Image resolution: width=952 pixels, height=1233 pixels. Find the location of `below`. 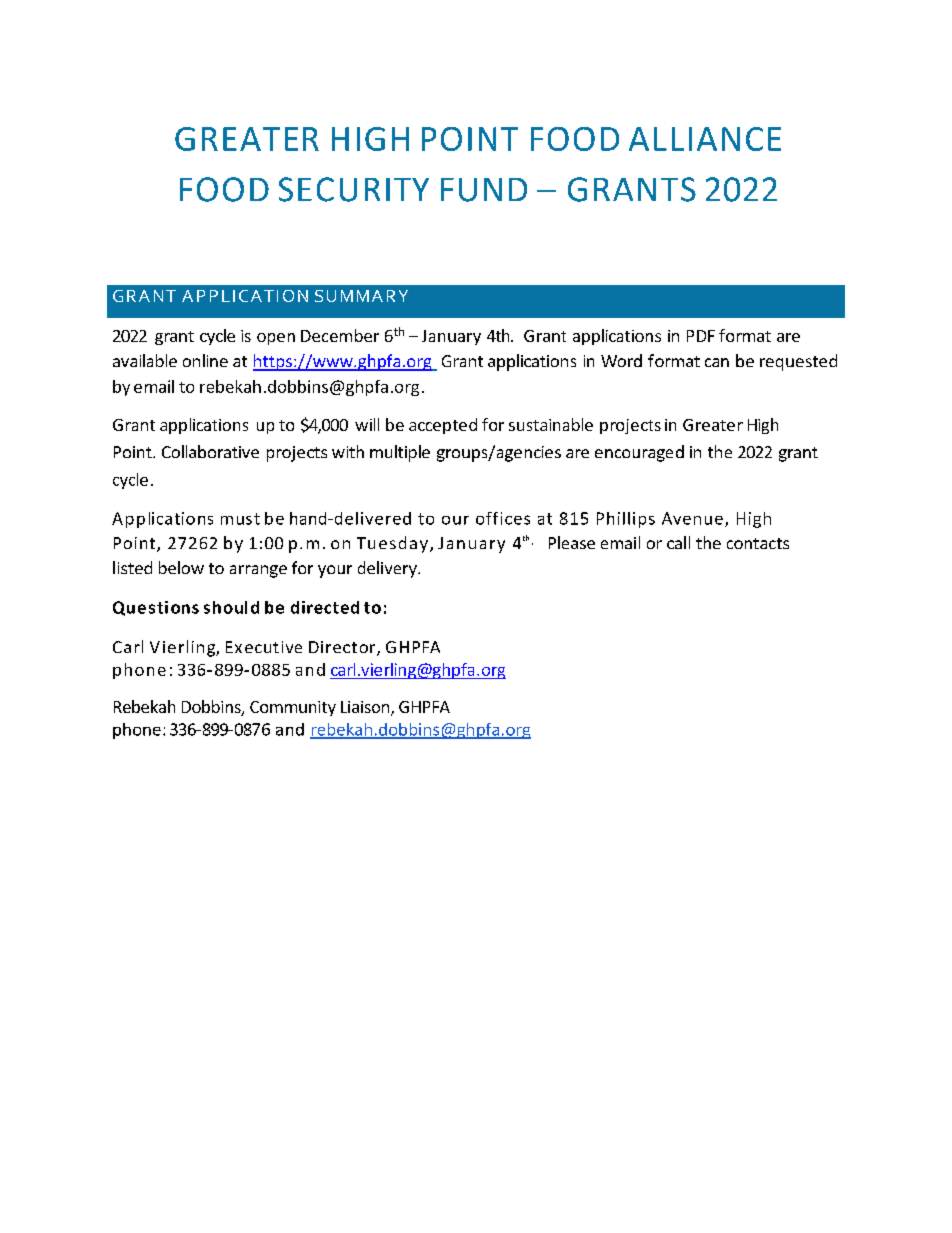

below is located at coordinates (181, 567).
